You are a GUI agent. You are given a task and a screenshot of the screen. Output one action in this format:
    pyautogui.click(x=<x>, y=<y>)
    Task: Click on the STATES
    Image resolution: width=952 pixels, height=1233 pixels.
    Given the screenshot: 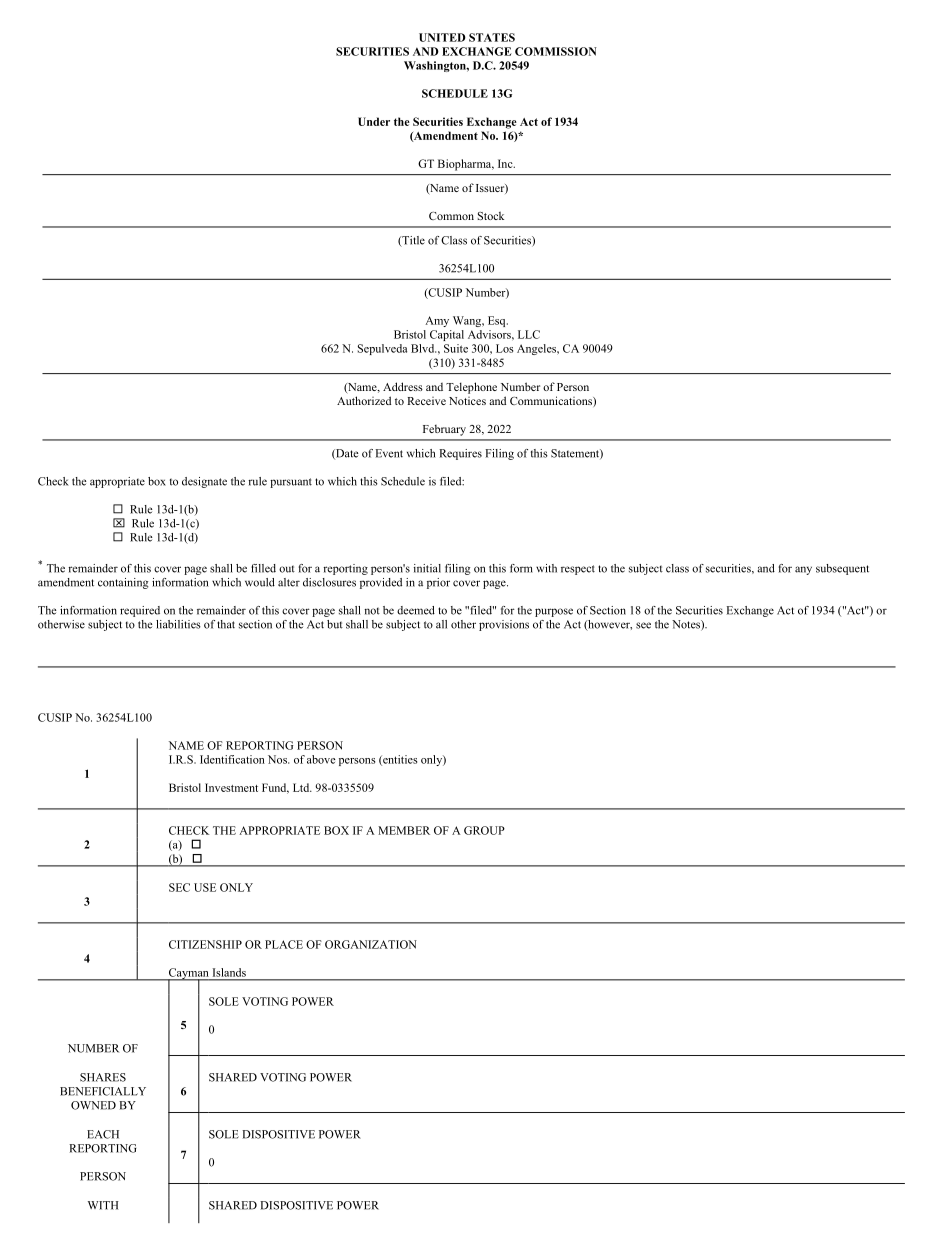 What is the action you would take?
    pyautogui.click(x=492, y=37)
